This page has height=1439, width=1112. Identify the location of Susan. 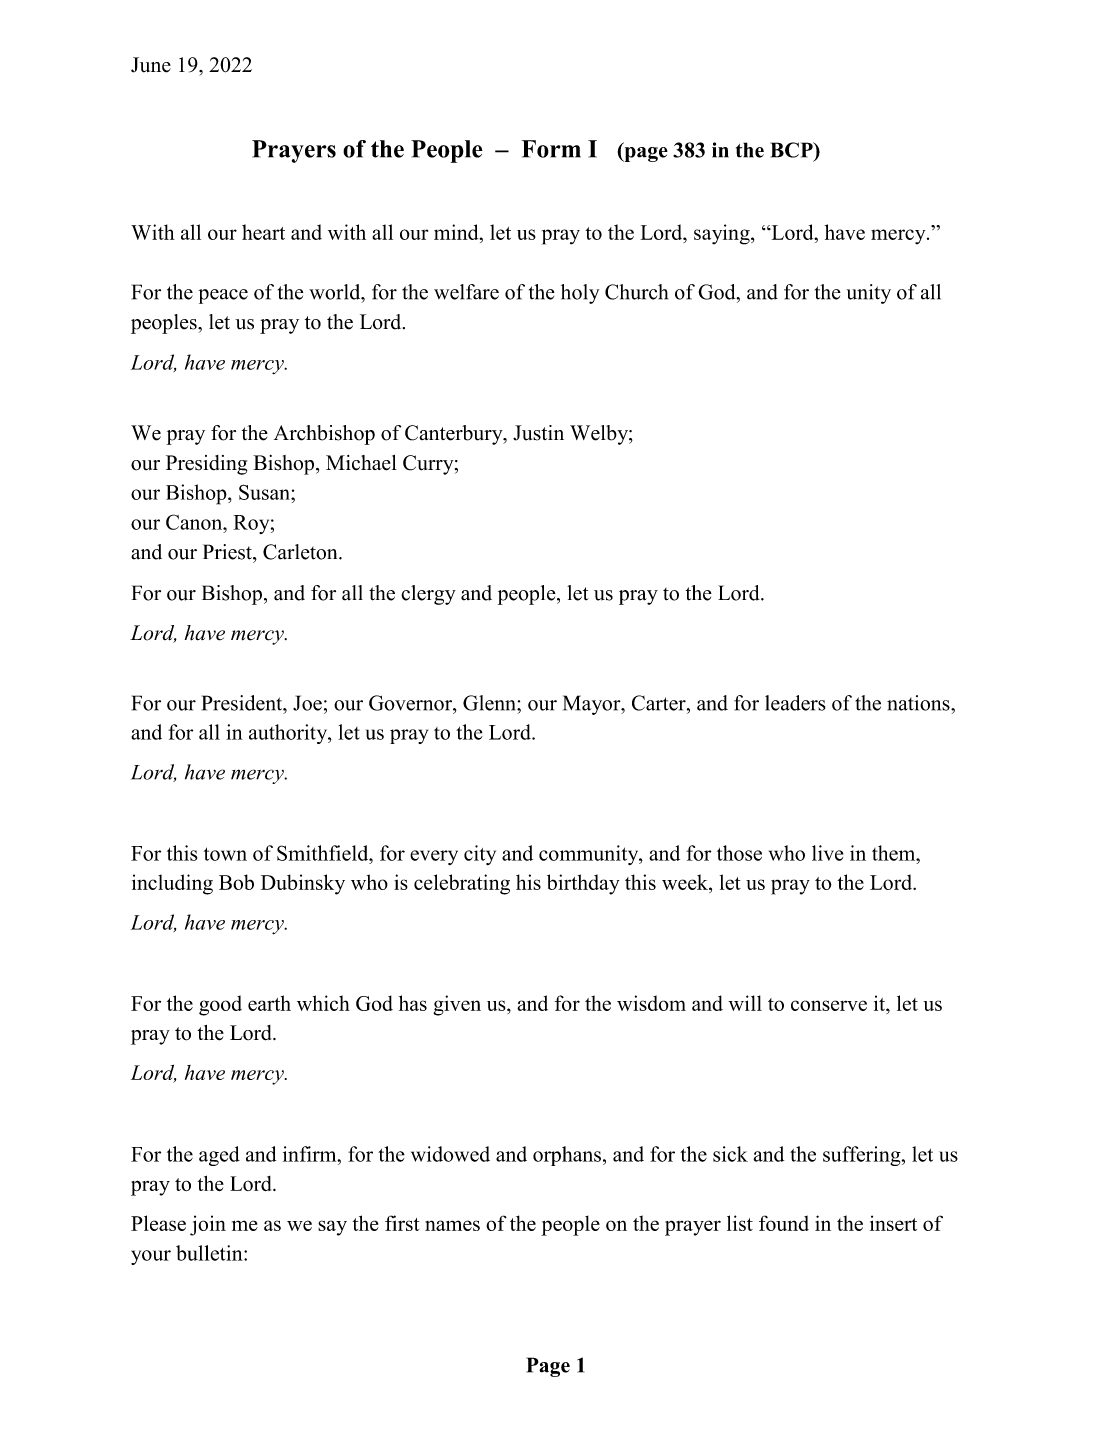
(265, 492).
